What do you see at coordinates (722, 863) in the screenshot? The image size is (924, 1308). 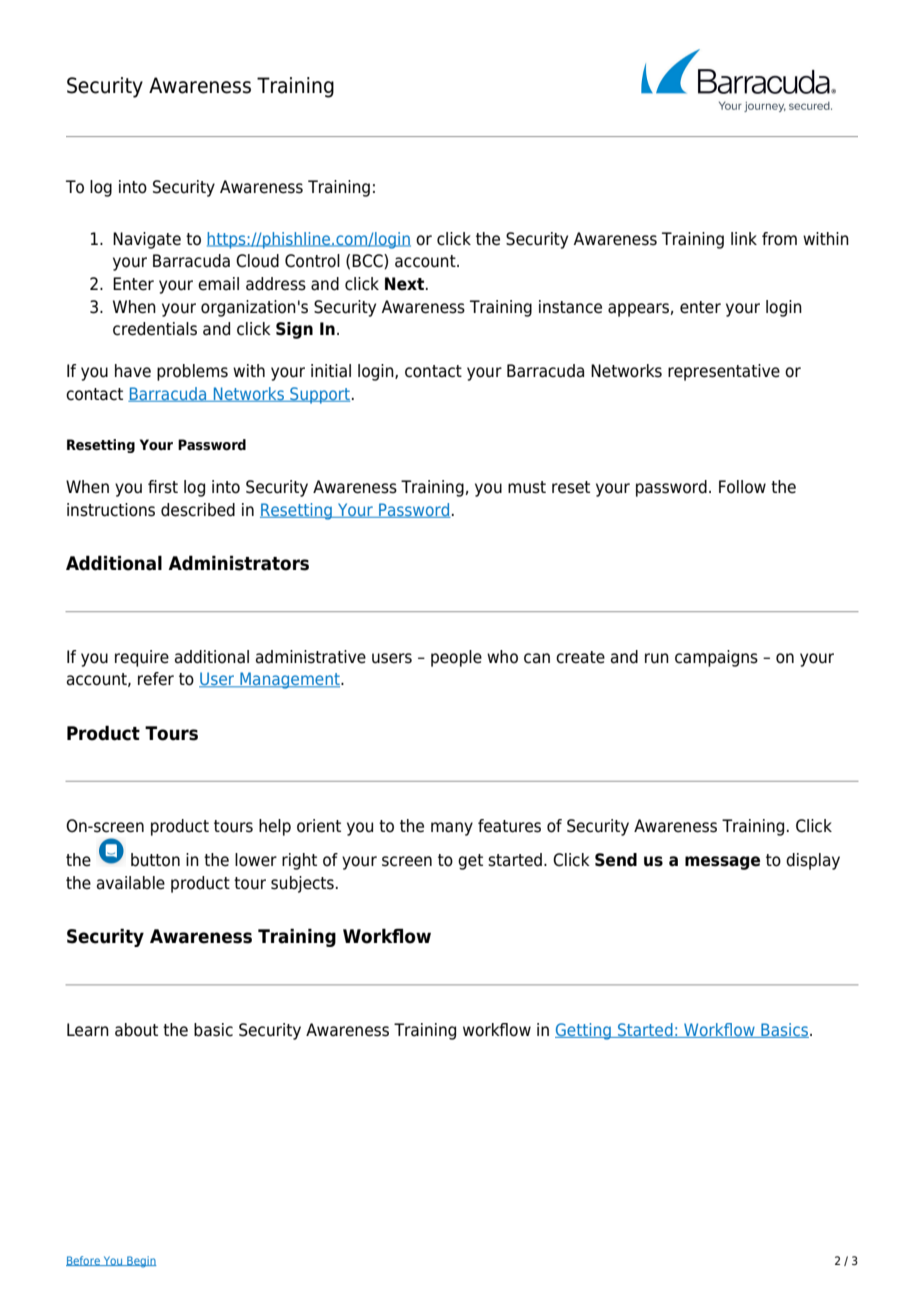 I see `message` at bounding box center [722, 863].
